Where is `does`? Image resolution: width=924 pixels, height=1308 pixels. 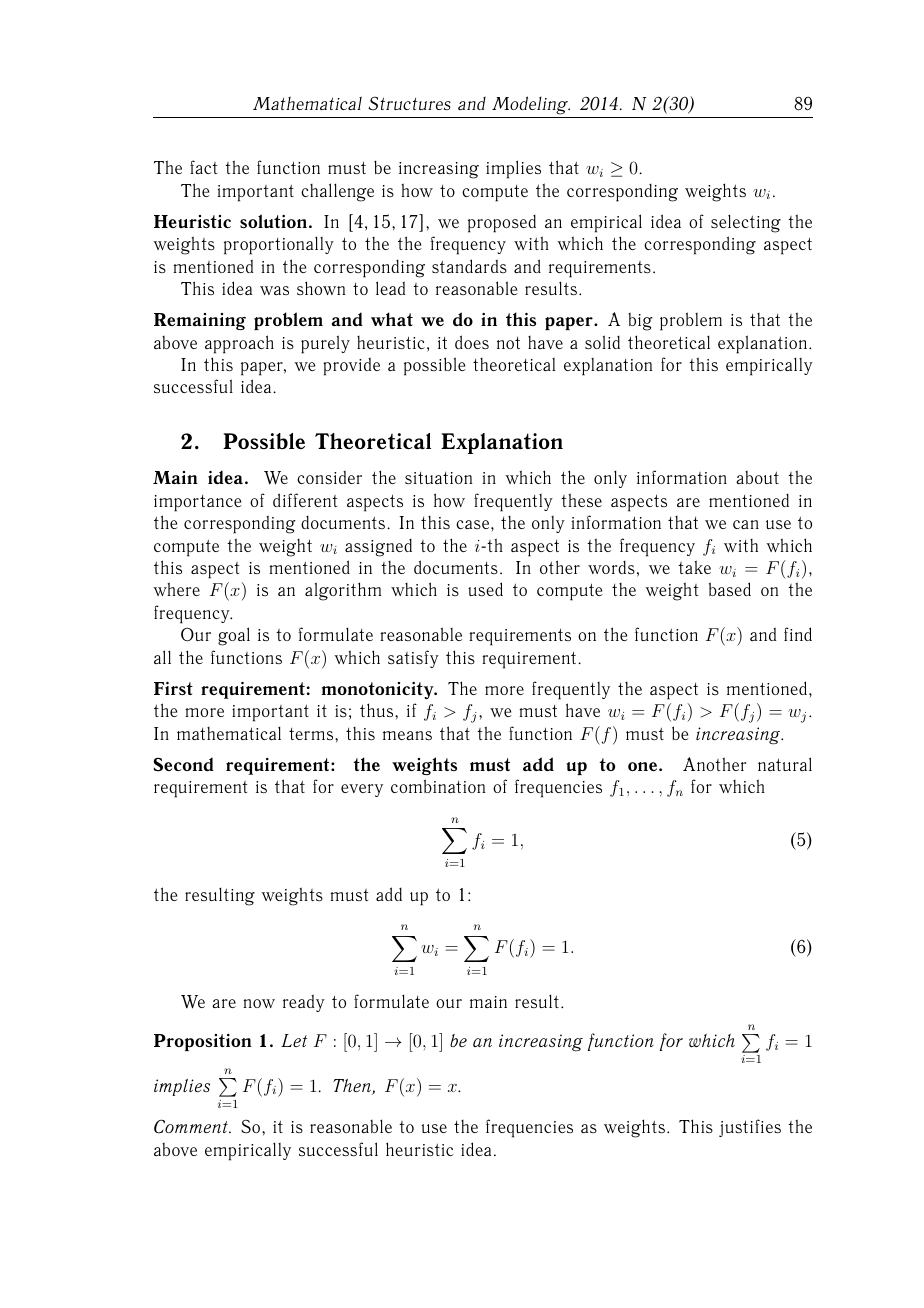 does is located at coordinates (472, 342).
